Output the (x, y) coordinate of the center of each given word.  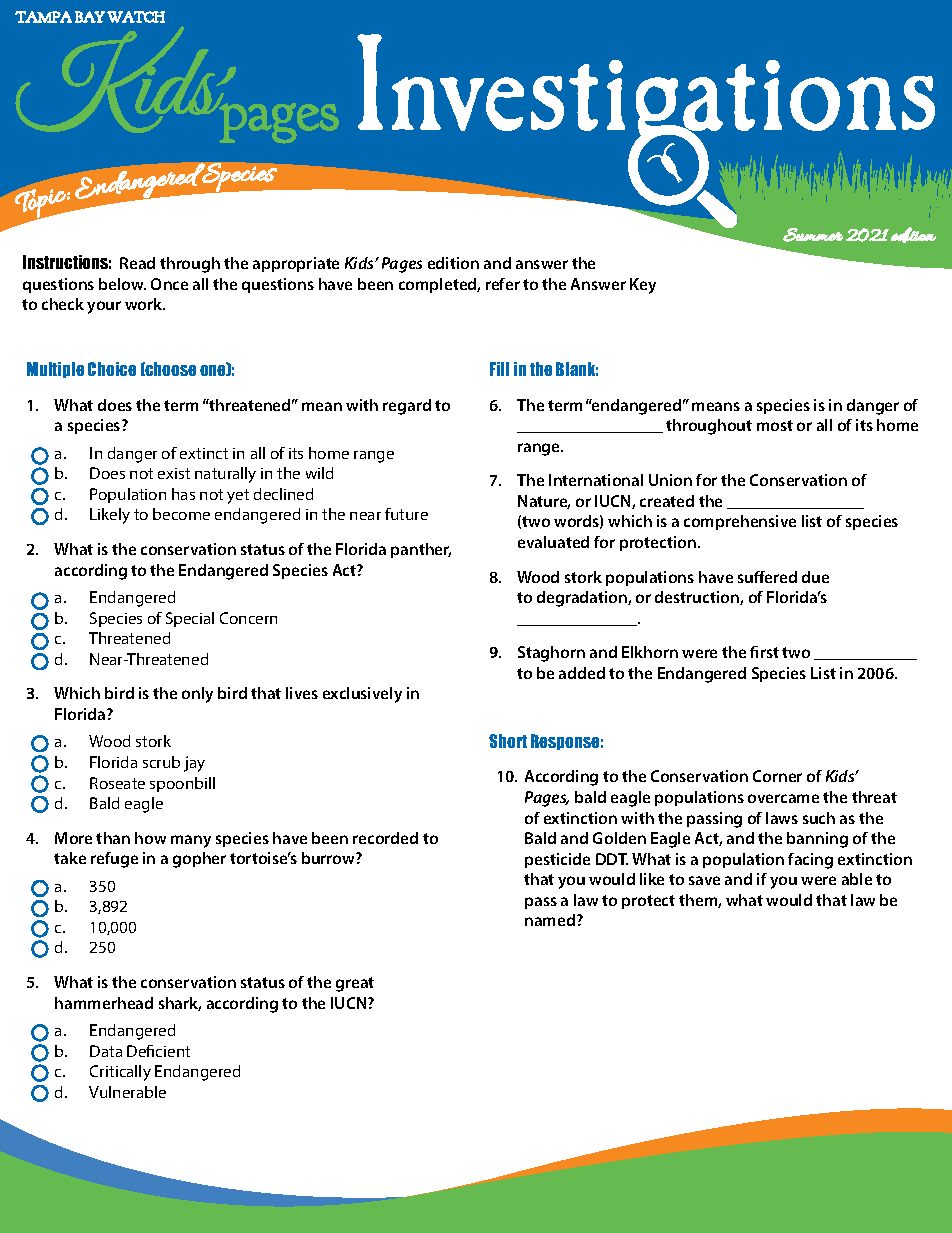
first (764, 652)
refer (503, 284)
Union (670, 480)
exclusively (362, 695)
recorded (385, 838)
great (355, 984)
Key (643, 286)
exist (174, 473)
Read (137, 263)
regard (407, 407)
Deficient (158, 1051)
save (704, 880)
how (150, 838)
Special (190, 619)
